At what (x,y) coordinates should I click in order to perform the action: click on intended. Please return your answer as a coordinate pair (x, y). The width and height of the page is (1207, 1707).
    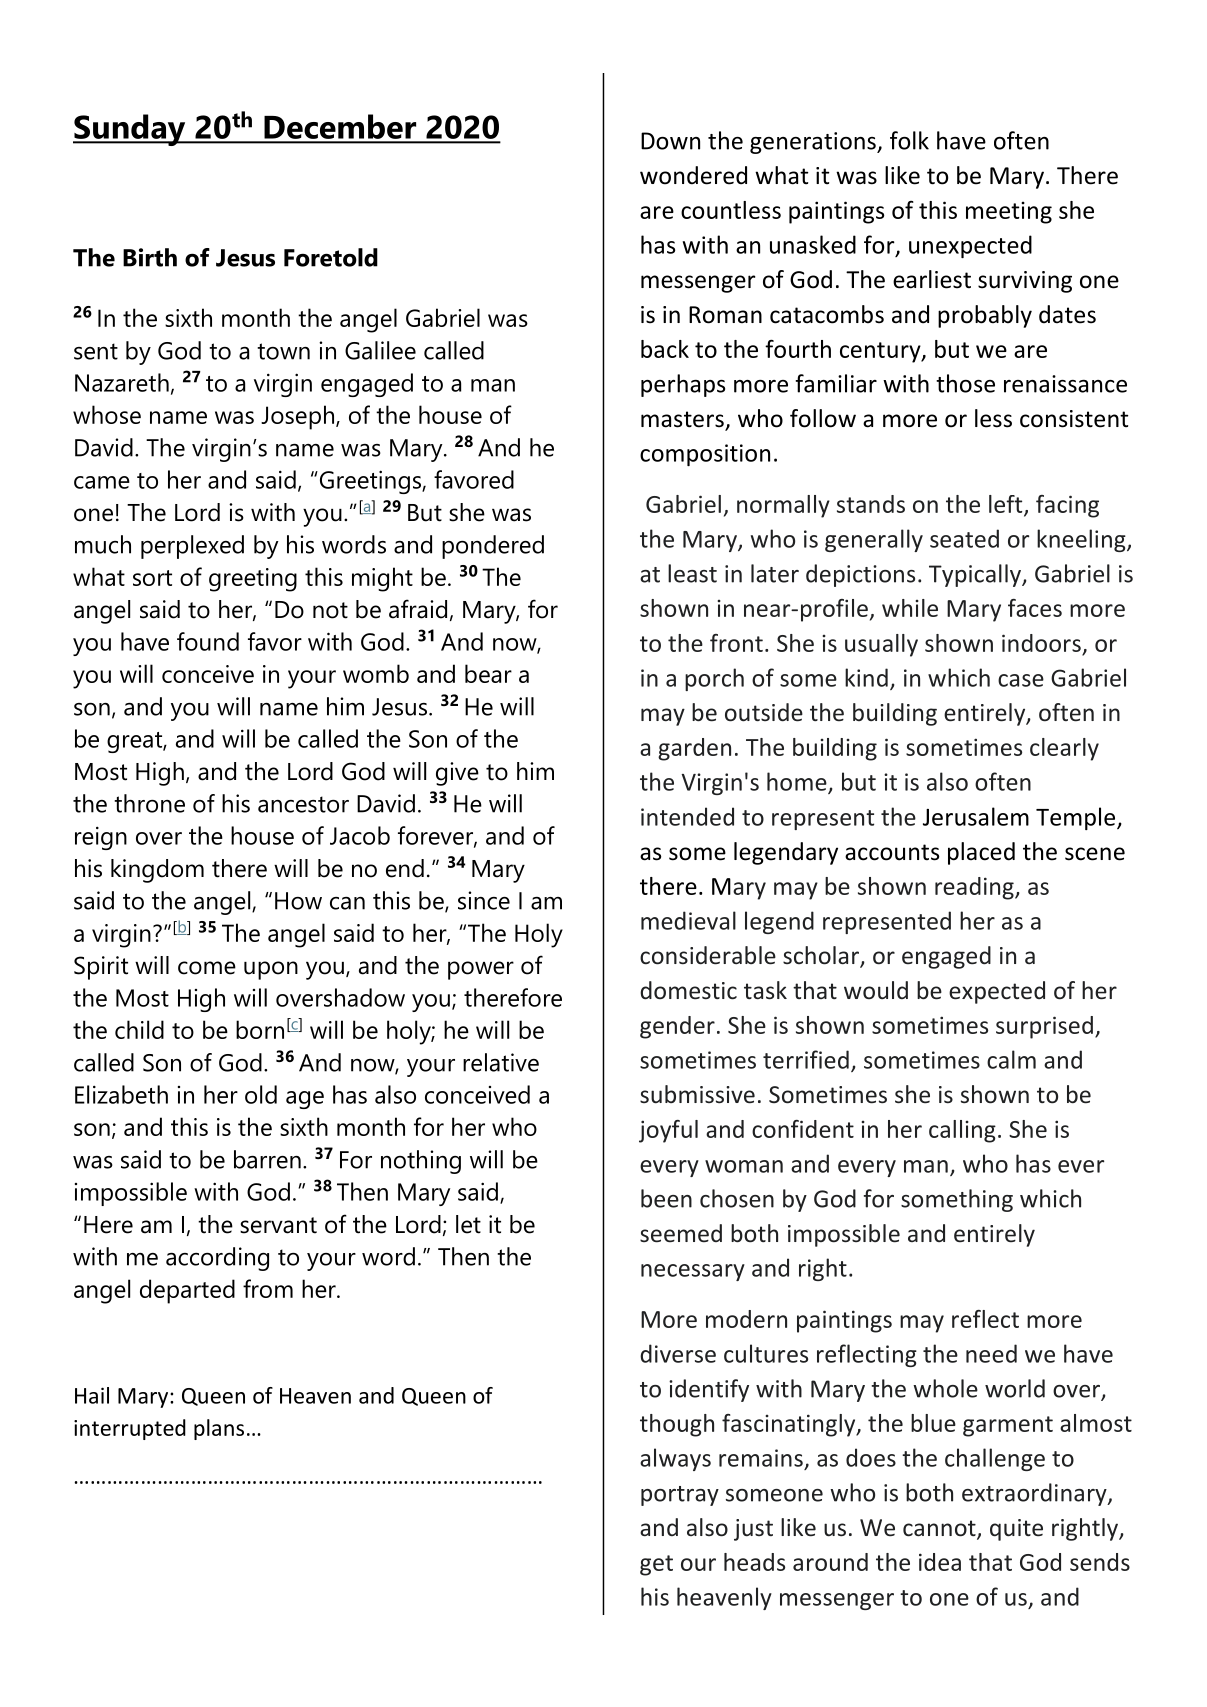
    Looking at the image, I should click on (687, 816).
